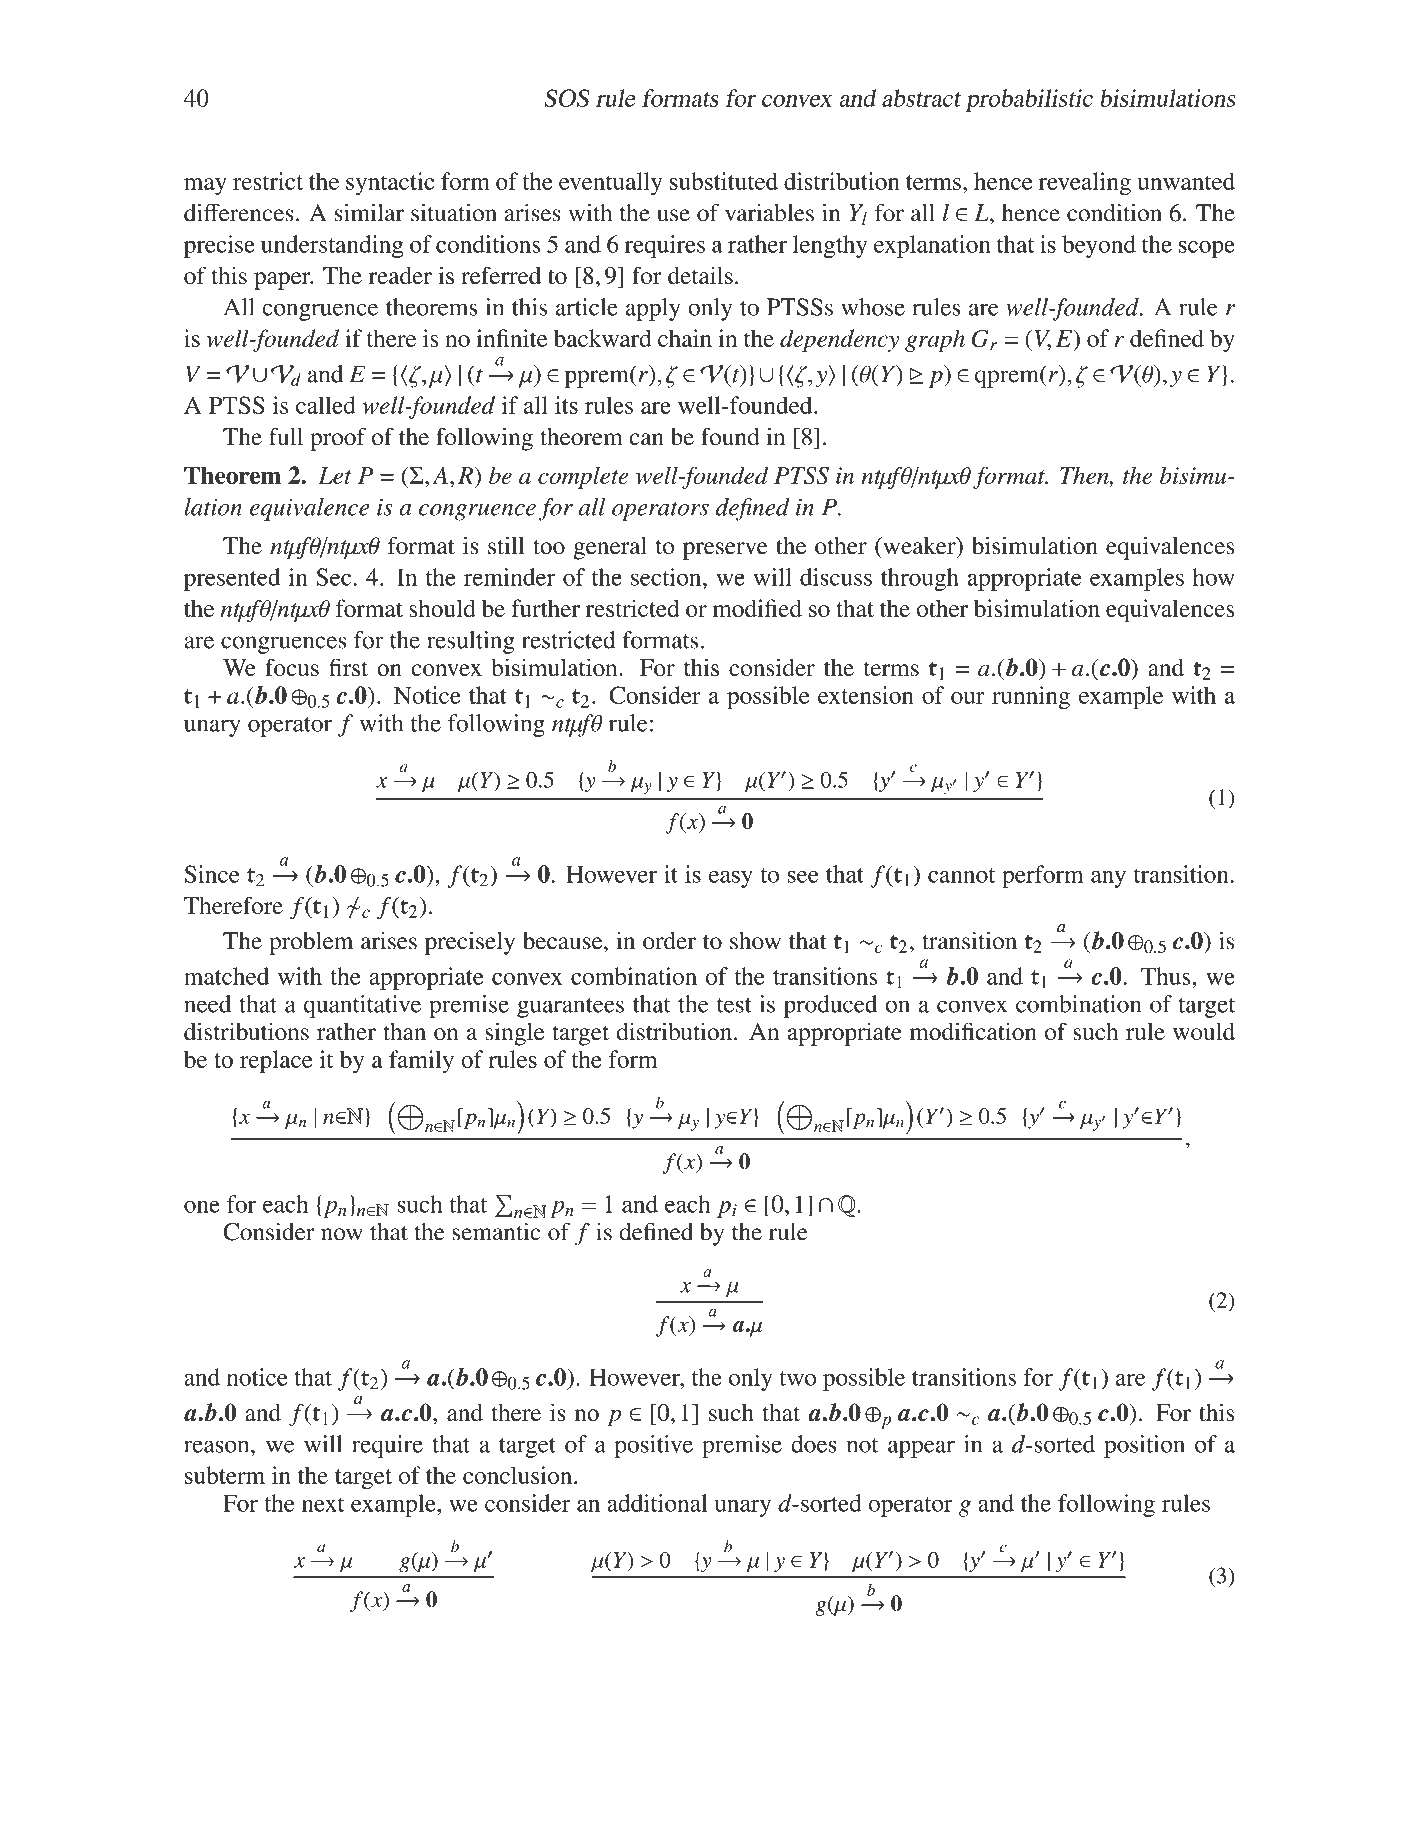  What do you see at coordinates (731, 879) in the image?
I see `easy` at bounding box center [731, 879].
